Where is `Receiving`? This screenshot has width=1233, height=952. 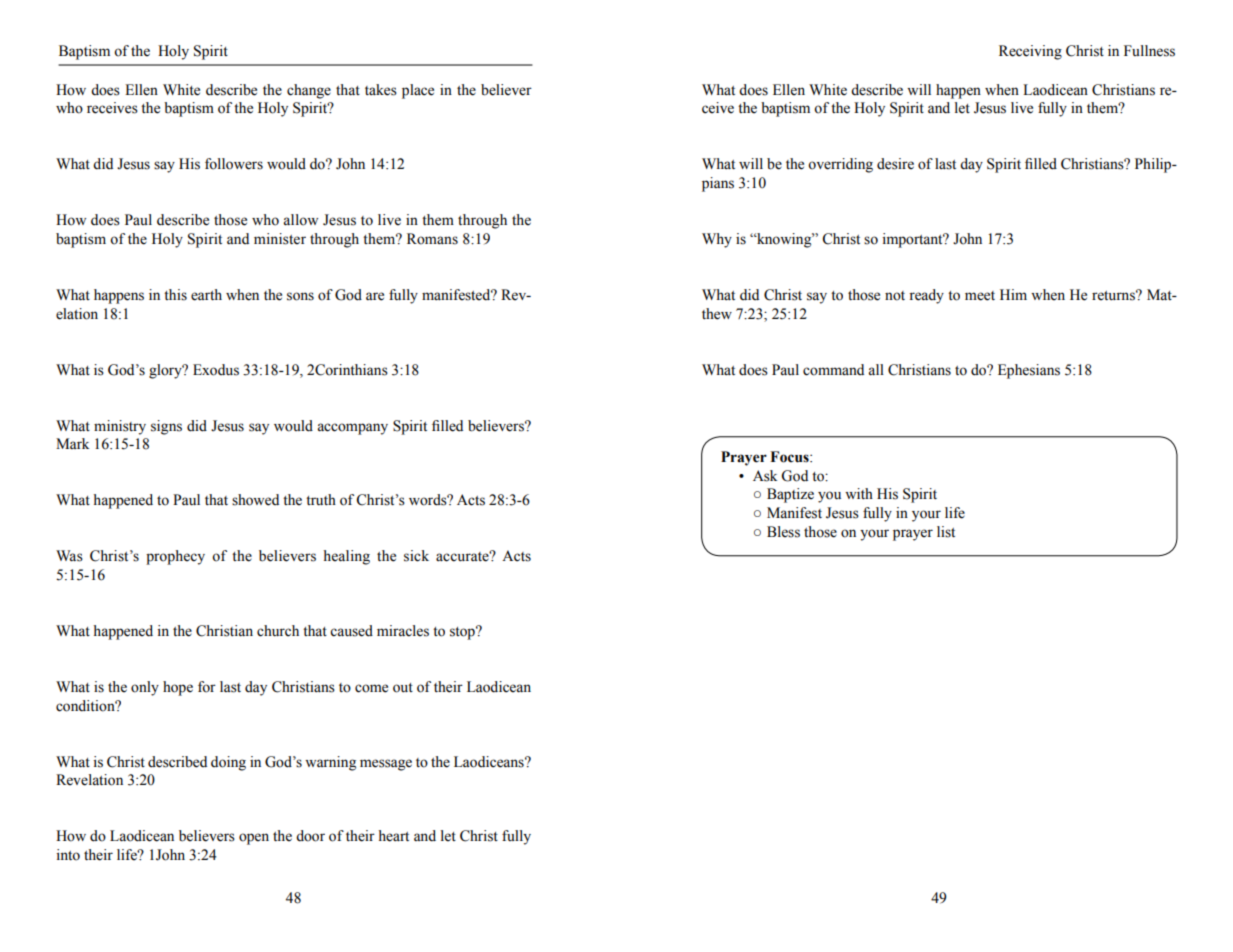 Receiving is located at coordinates (1030, 52).
